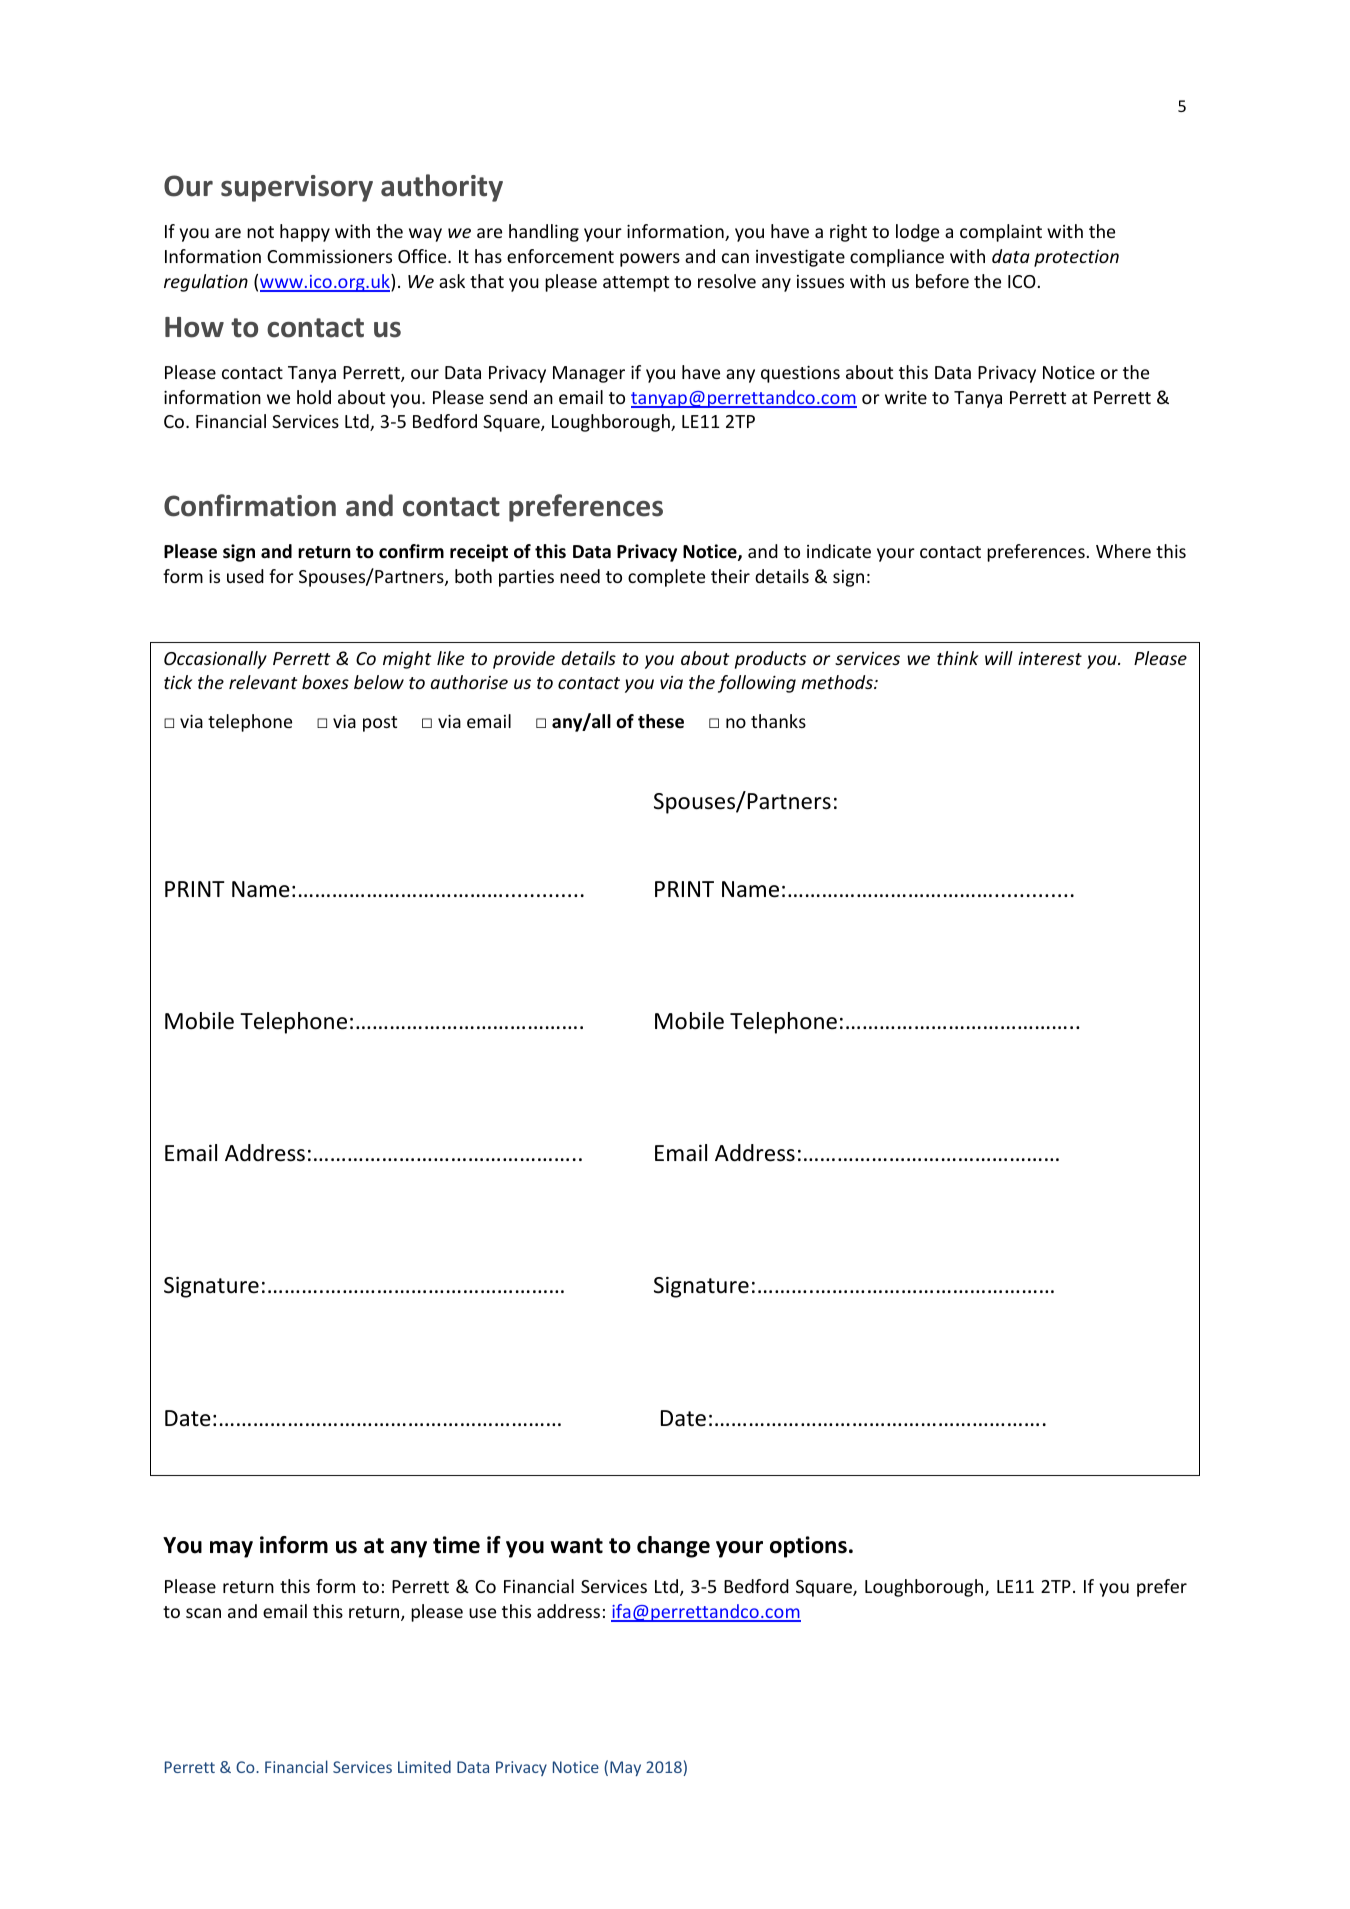 Image resolution: width=1350 pixels, height=1909 pixels. Describe the element at coordinates (1001, 233) in the screenshot. I see `complaint` at that location.
